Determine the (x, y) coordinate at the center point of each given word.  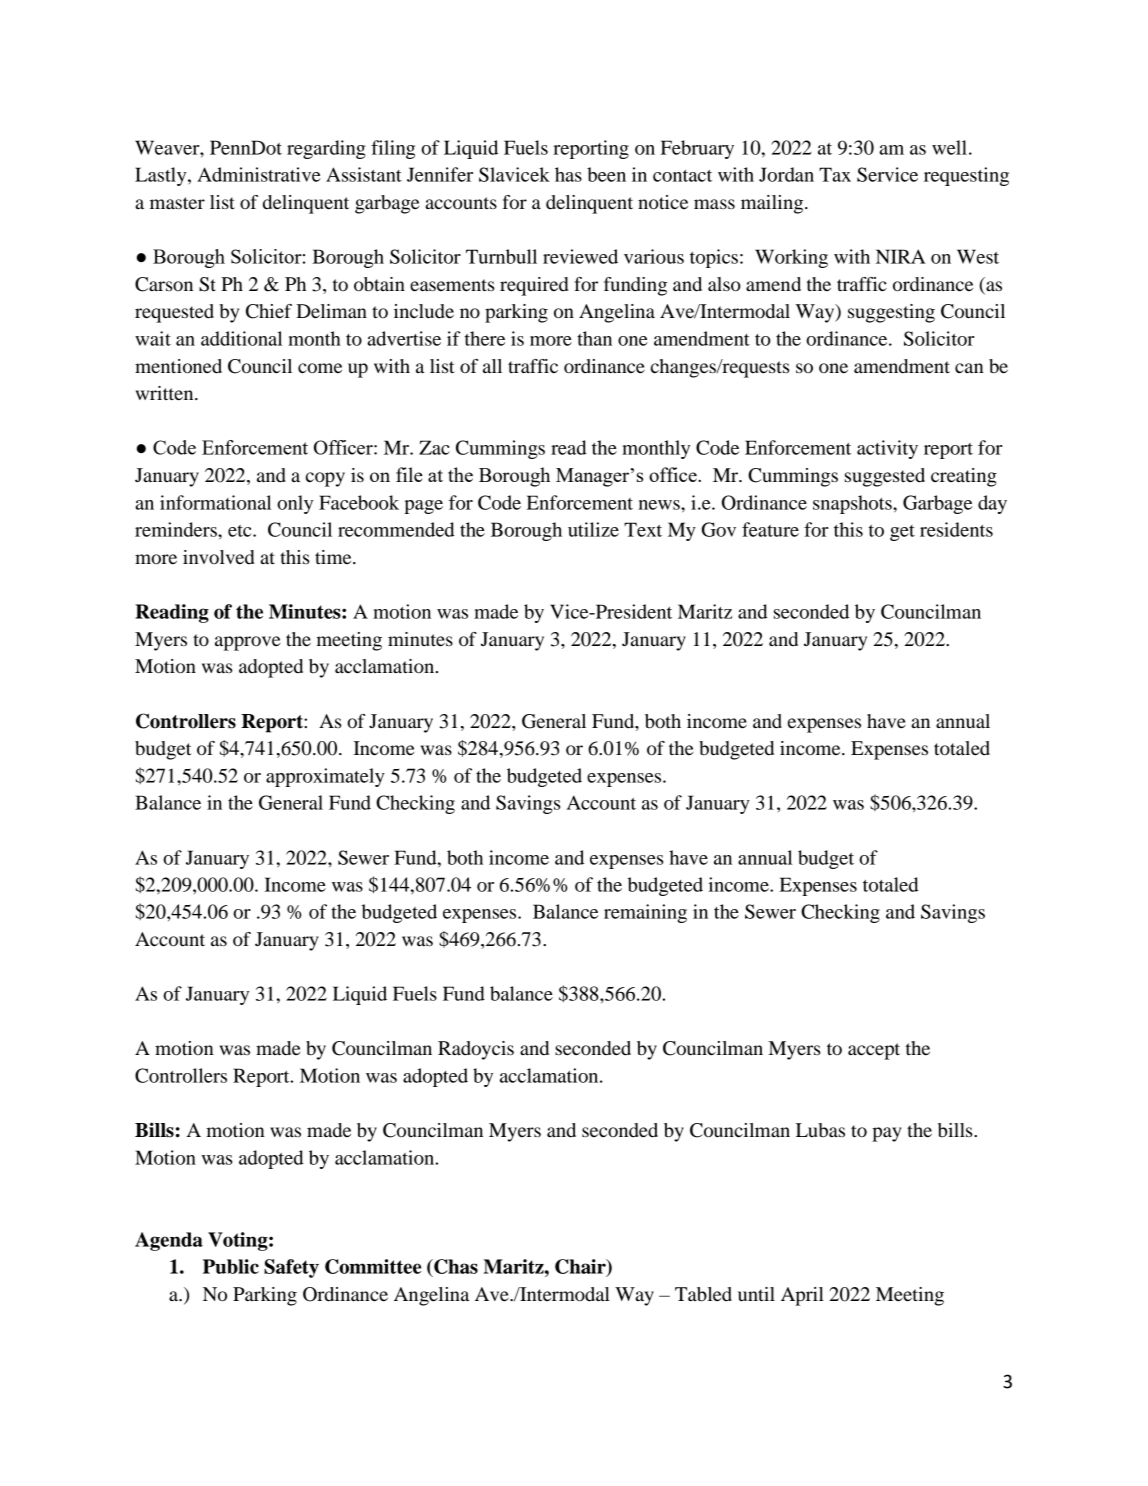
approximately (325, 777)
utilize (593, 529)
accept (874, 1051)
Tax (835, 174)
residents (956, 529)
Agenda (169, 1241)
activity (887, 449)
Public (231, 1266)
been (606, 174)
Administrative (259, 174)
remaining (645, 913)
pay (887, 1134)
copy (325, 479)
